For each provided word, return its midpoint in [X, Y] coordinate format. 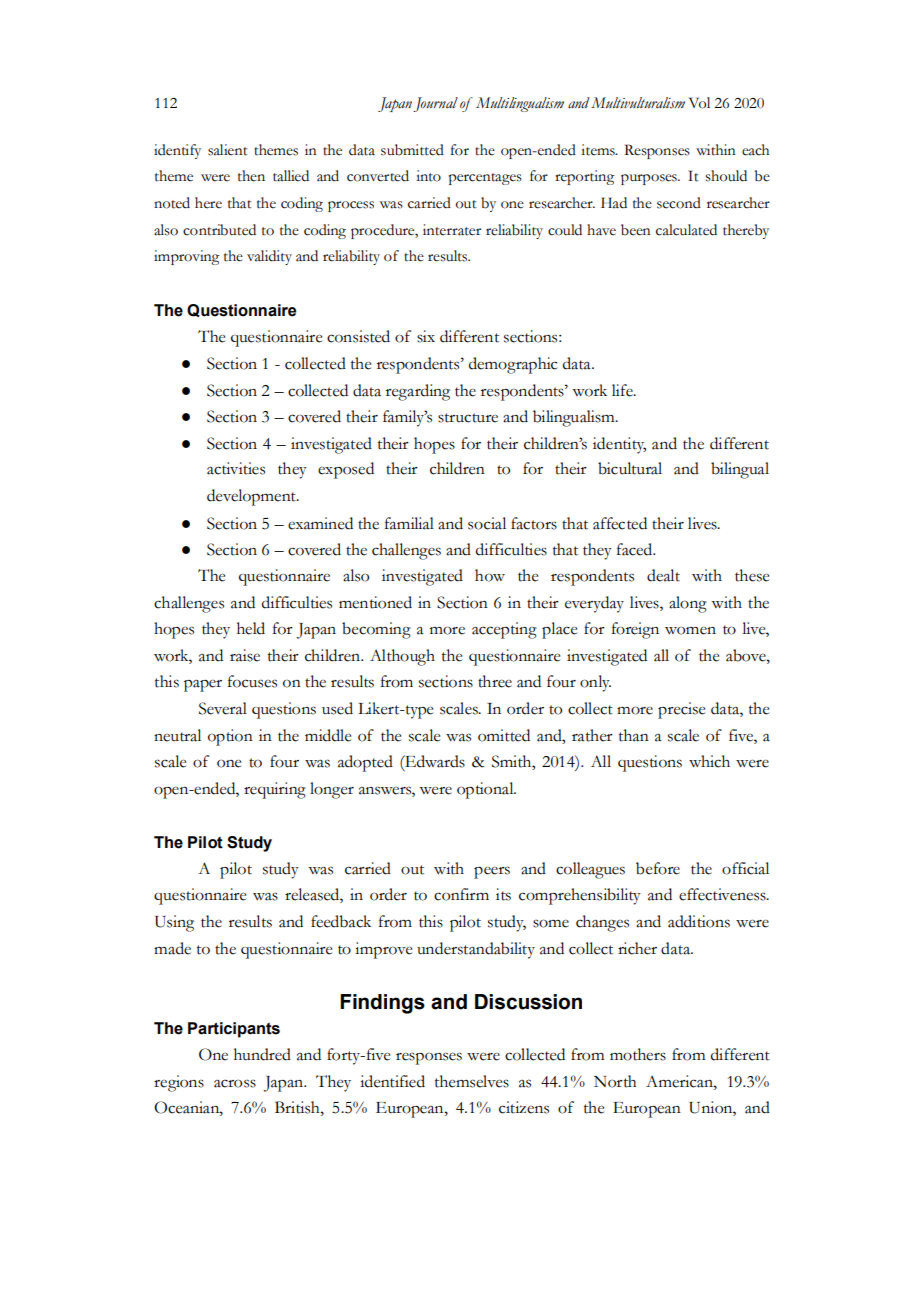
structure [468, 418]
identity [619, 445]
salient [228, 150]
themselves [472, 1081]
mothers [638, 1054]
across [235, 1083]
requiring [275, 790]
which [709, 761]
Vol [699, 103]
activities [236, 468]
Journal [435, 104]
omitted [504, 735]
